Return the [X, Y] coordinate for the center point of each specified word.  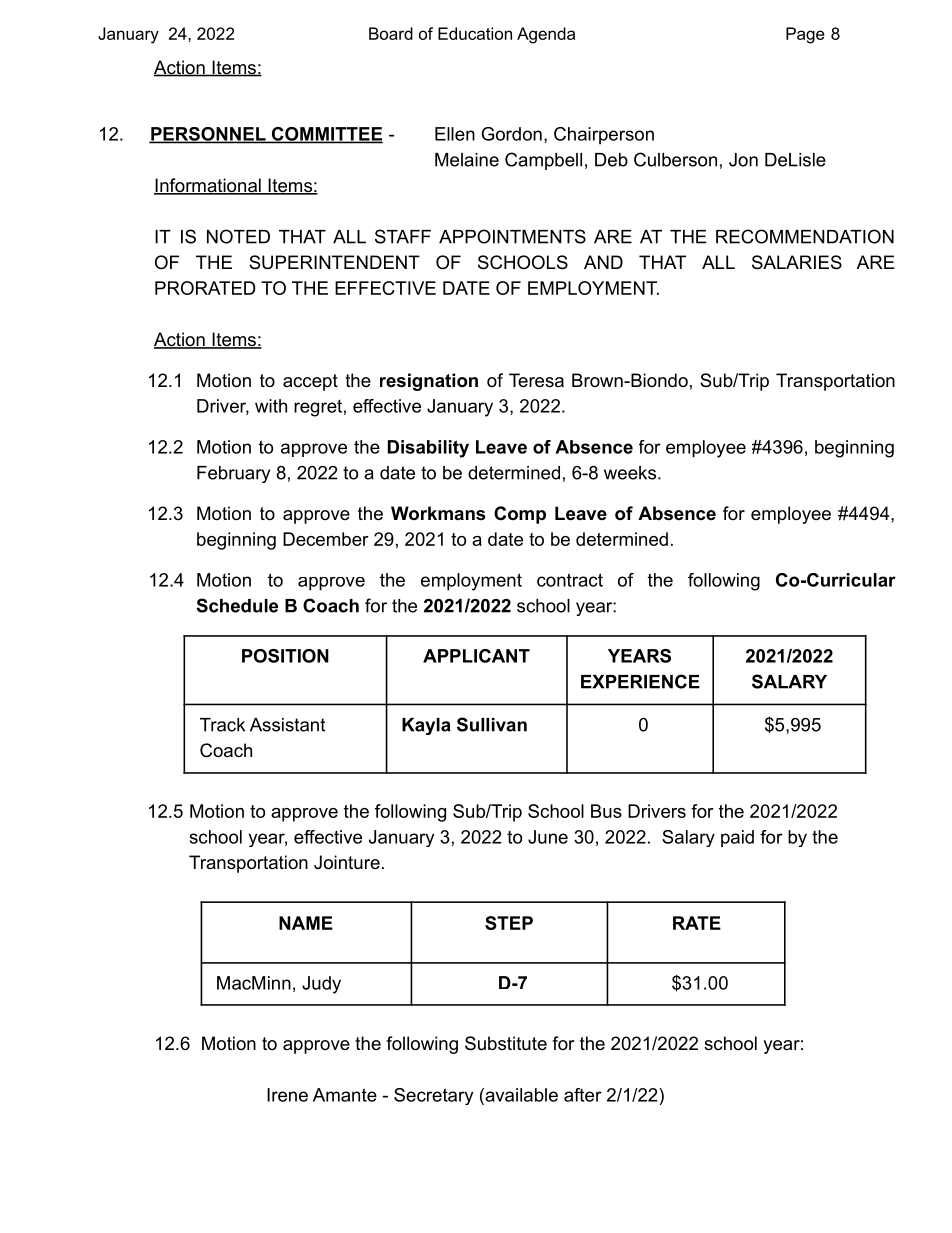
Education [475, 33]
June [548, 837]
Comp [520, 515]
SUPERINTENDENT [334, 262]
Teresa [536, 380]
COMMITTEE [326, 135]
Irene [287, 1095]
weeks [630, 473]
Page [805, 35]
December [326, 539]
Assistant [287, 725]
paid [737, 838]
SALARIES [797, 262]
